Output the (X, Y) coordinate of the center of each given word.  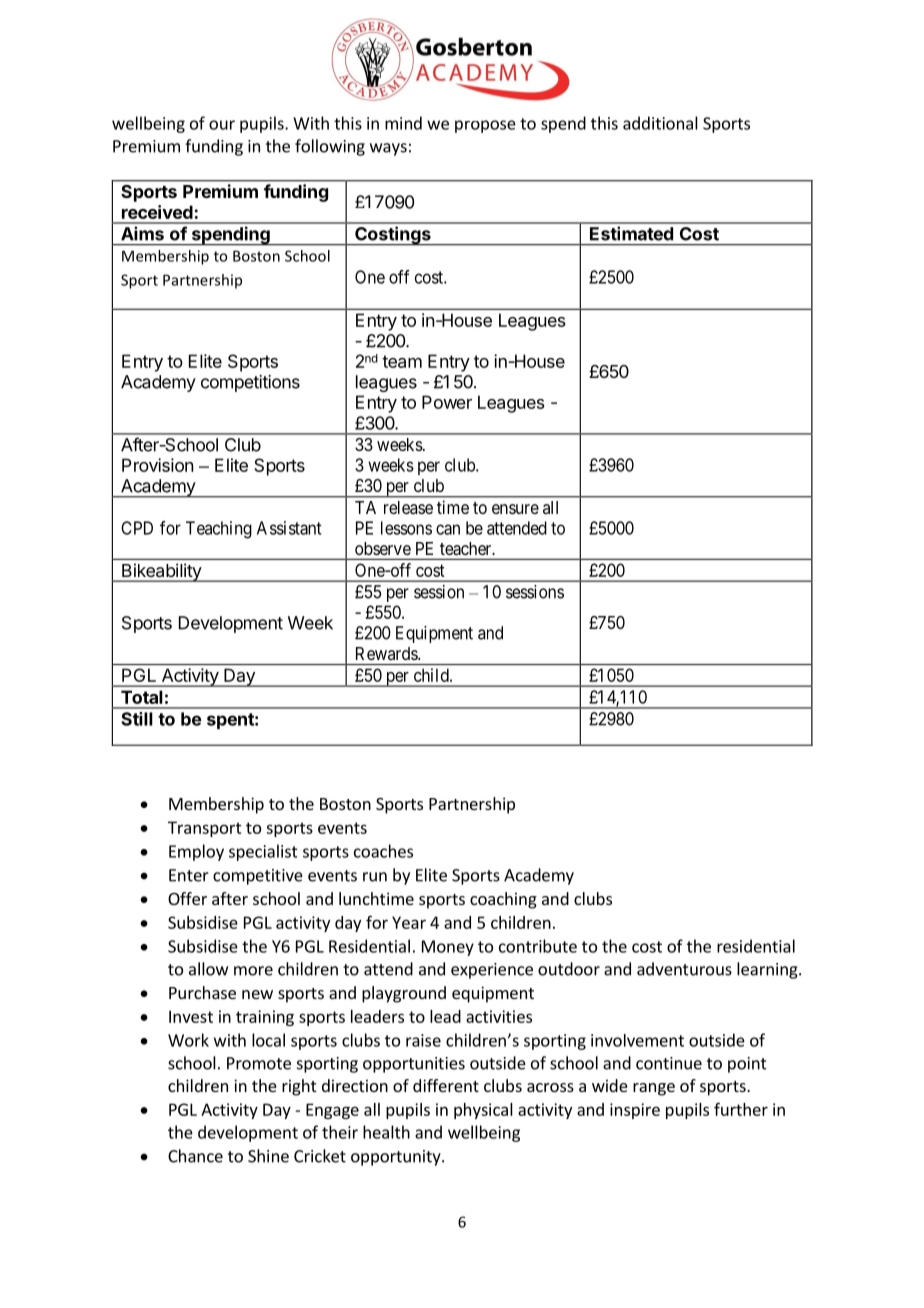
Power (447, 402)
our (222, 125)
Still (137, 719)
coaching (503, 900)
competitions (250, 383)
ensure (515, 509)
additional (660, 123)
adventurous (684, 969)
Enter (189, 875)
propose (485, 126)
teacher (467, 548)
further (741, 1109)
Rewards (387, 653)
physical (483, 1111)
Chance (195, 1156)
